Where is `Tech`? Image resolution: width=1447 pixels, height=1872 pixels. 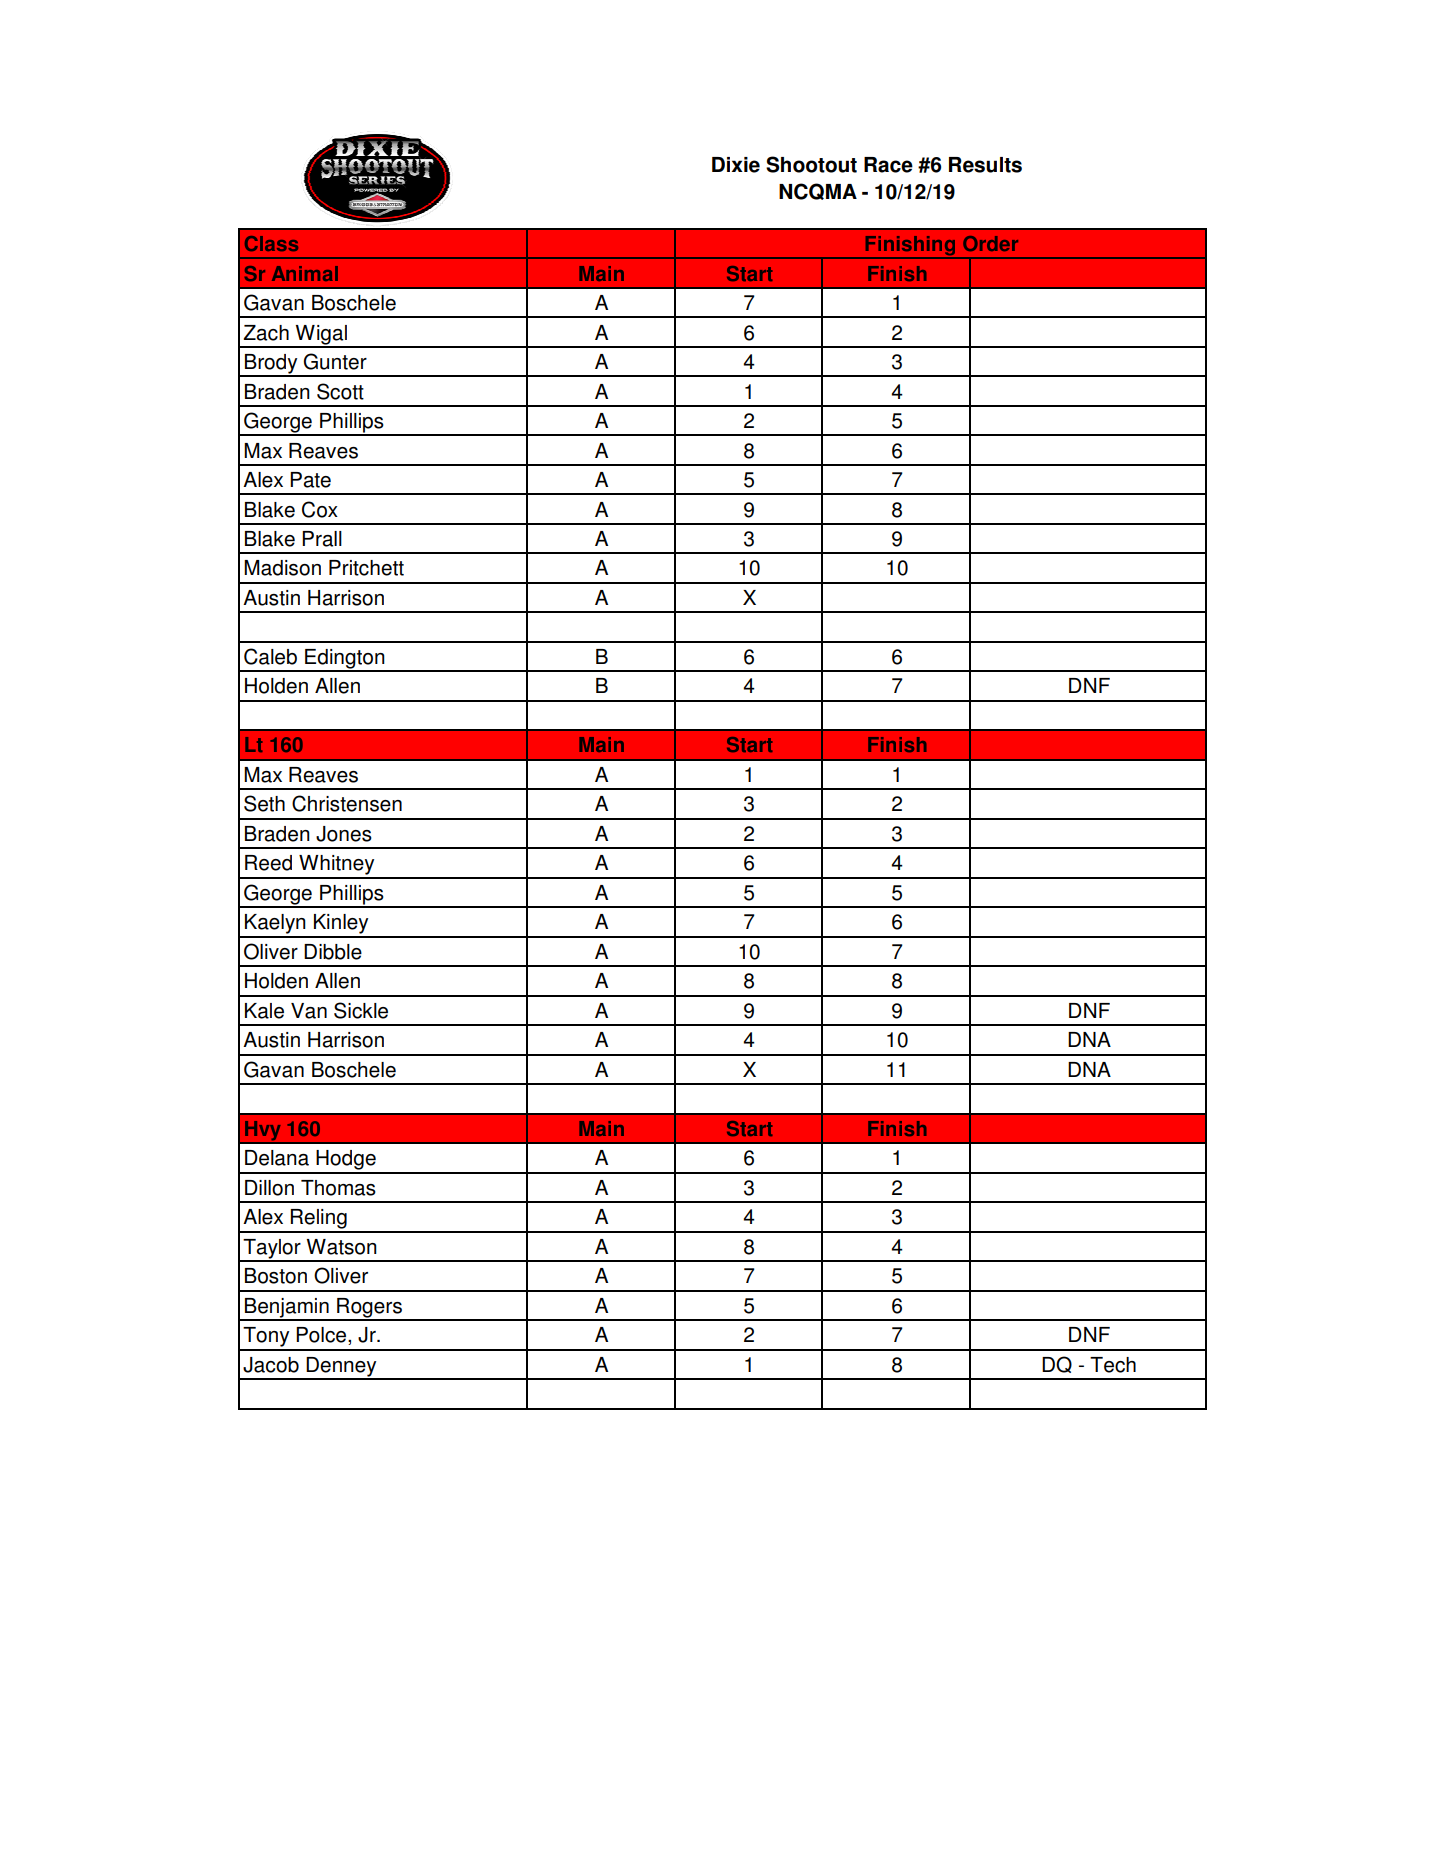
Tech is located at coordinates (1113, 1365).
